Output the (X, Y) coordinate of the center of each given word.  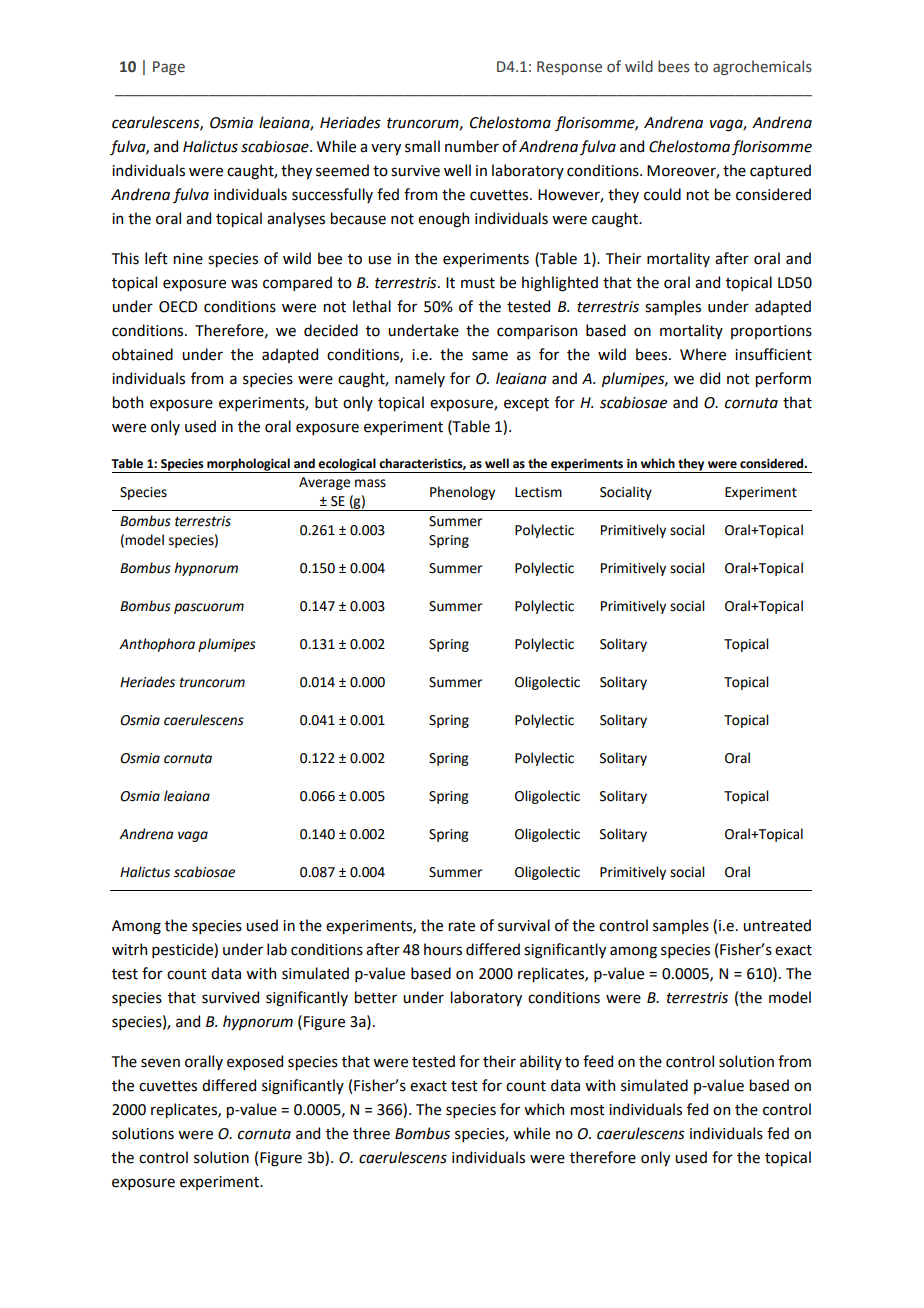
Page (169, 68)
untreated (777, 925)
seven (160, 1063)
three (371, 1133)
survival (524, 925)
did (710, 378)
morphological (248, 465)
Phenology (462, 493)
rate (462, 926)
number (472, 146)
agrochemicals (762, 67)
